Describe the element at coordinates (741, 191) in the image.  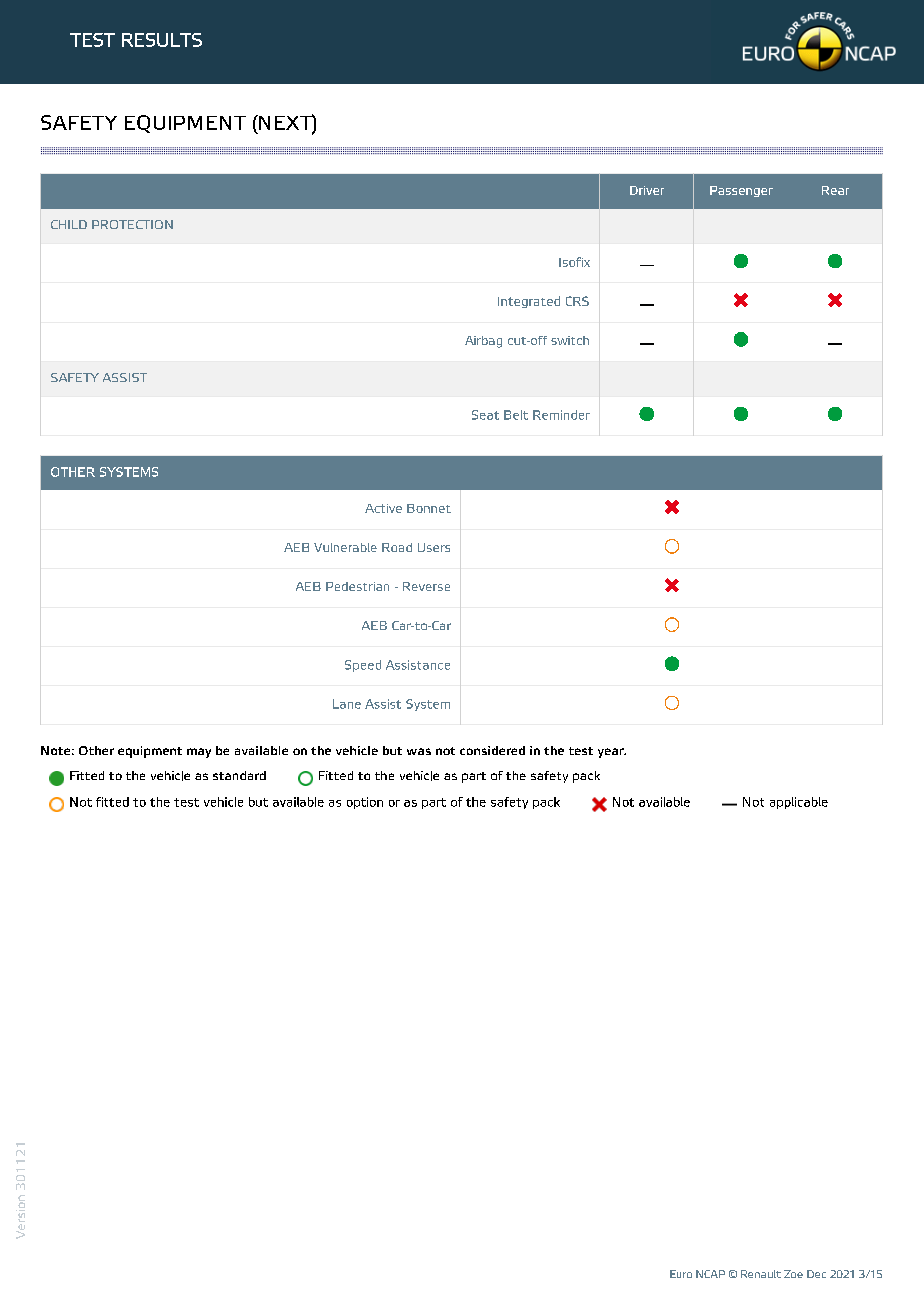
I see `Passenger` at that location.
